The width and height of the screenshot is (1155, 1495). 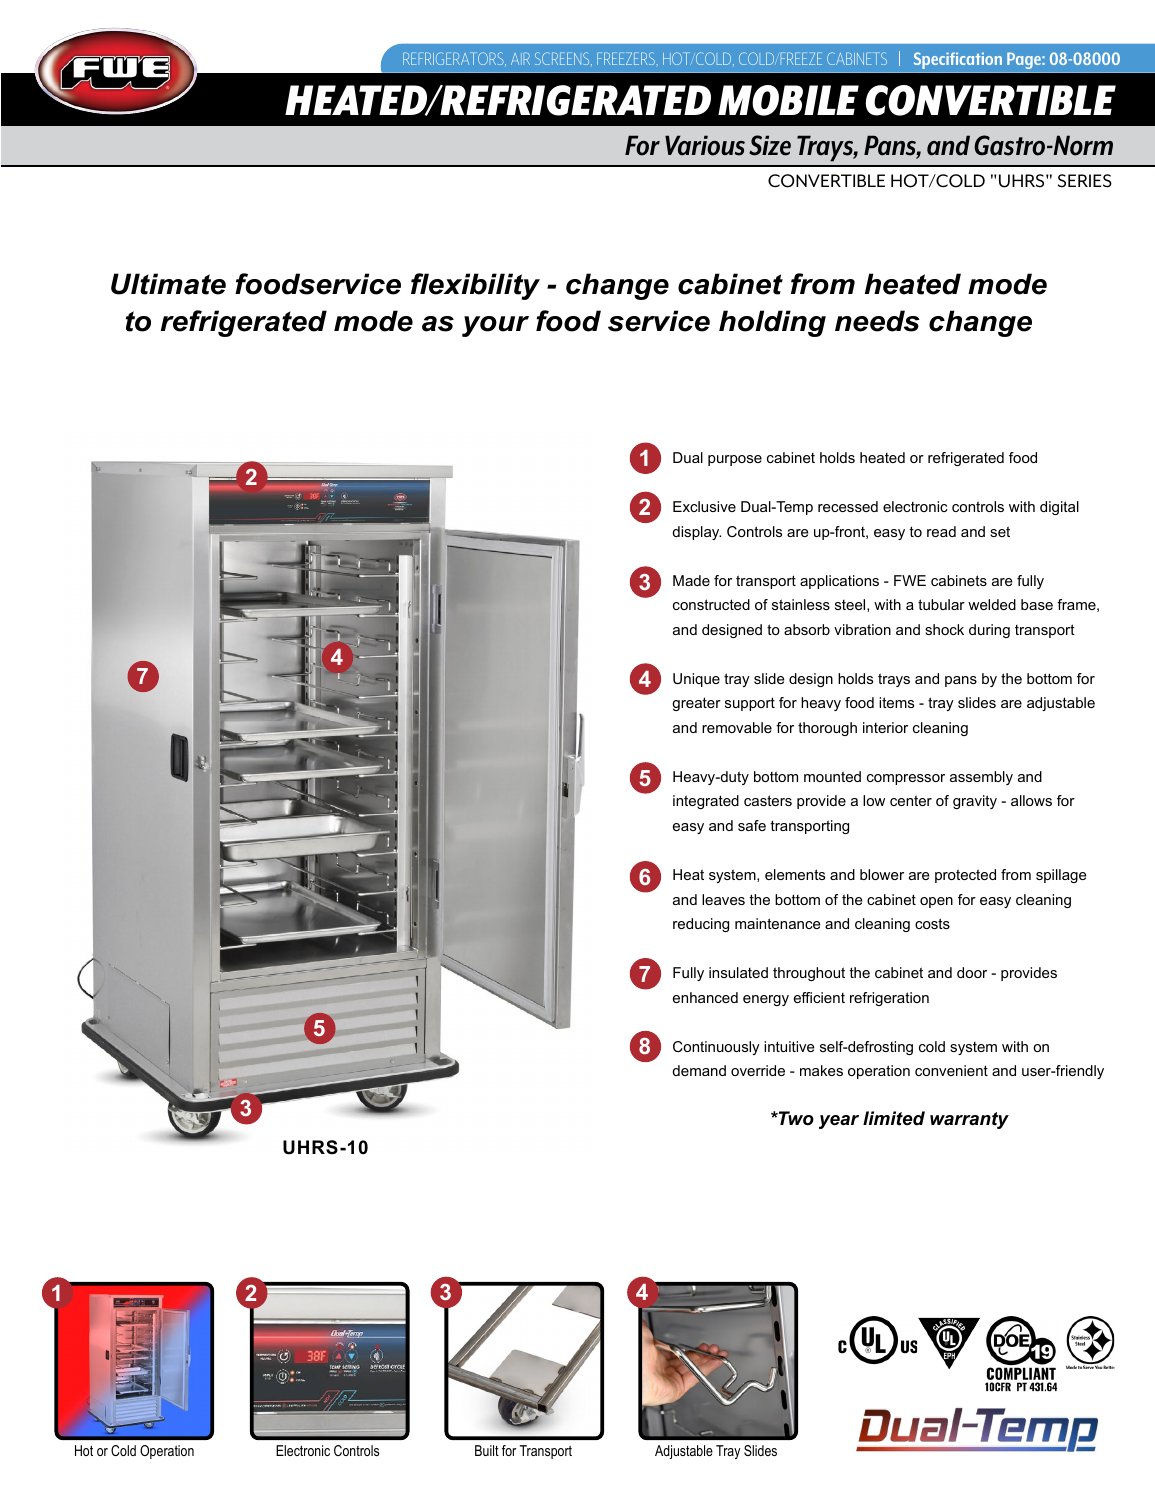 I want to click on warranty, so click(x=969, y=1120).
